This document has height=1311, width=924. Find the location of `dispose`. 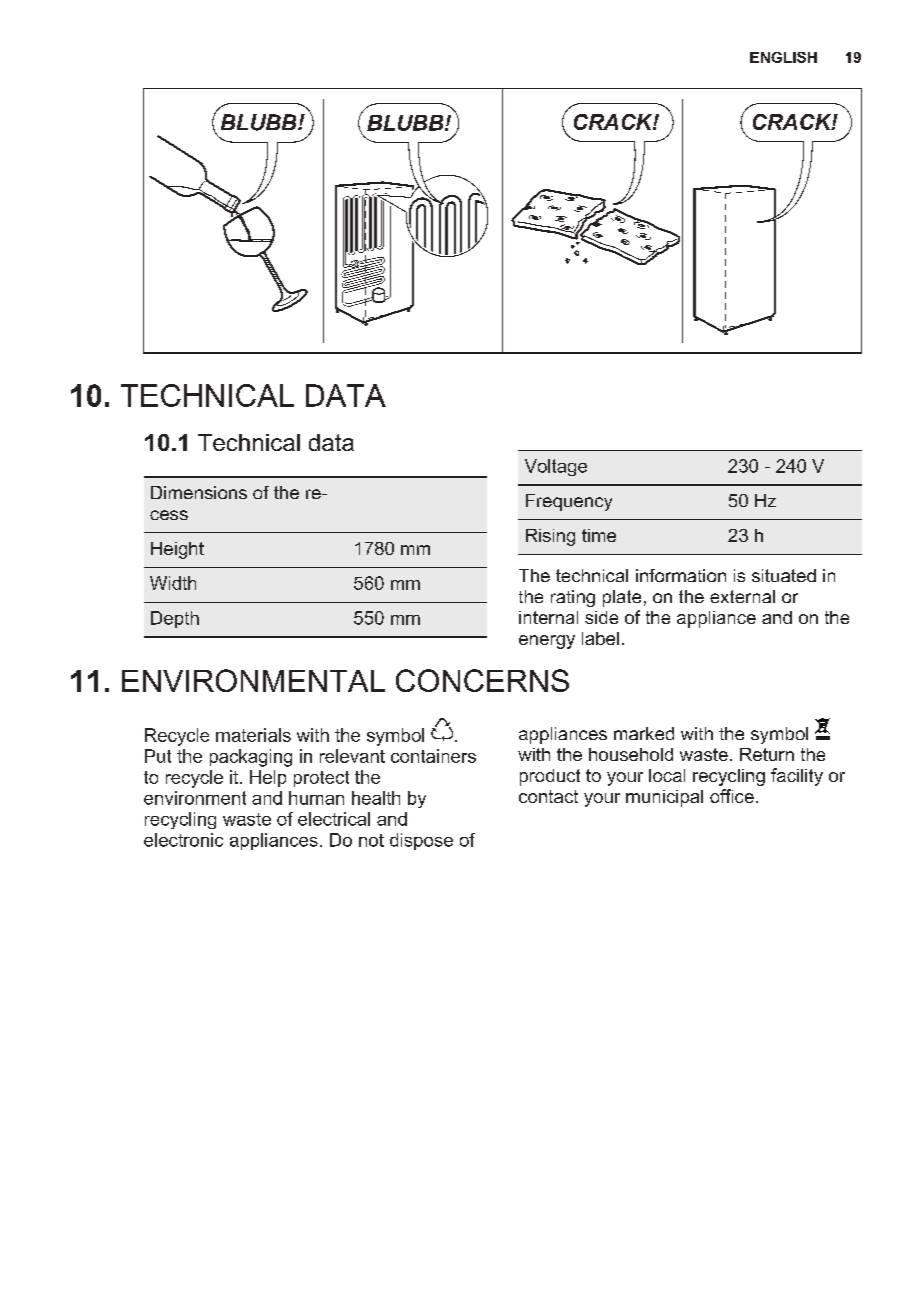

dispose is located at coordinates (421, 841).
